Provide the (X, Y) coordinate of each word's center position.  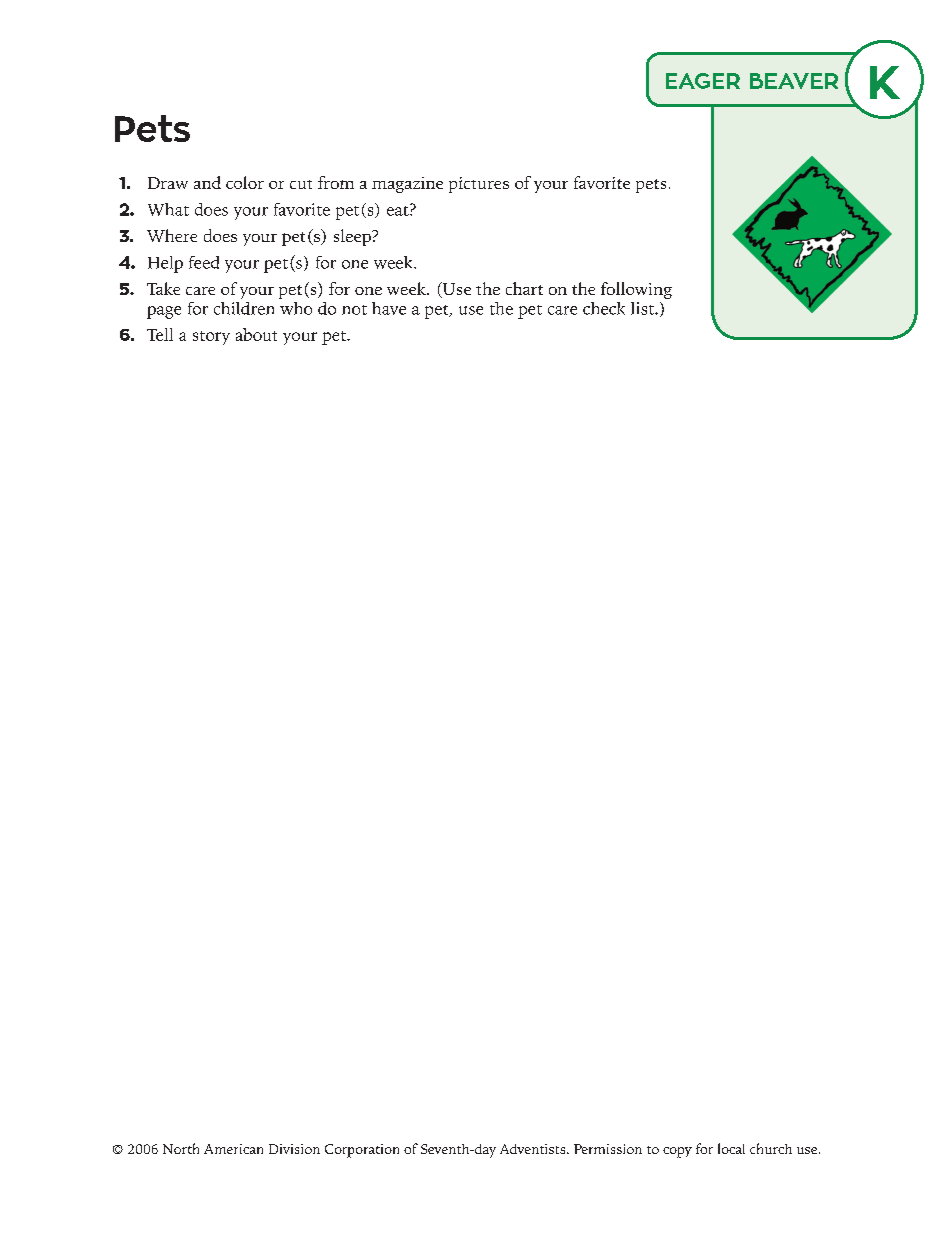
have (389, 308)
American (233, 1149)
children (244, 308)
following (636, 290)
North (181, 1148)
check (604, 308)
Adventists (534, 1149)
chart (524, 288)
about (256, 334)
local (731, 1148)
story (211, 338)
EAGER (703, 81)
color (245, 182)
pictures (479, 185)
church (771, 1148)
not (354, 310)
